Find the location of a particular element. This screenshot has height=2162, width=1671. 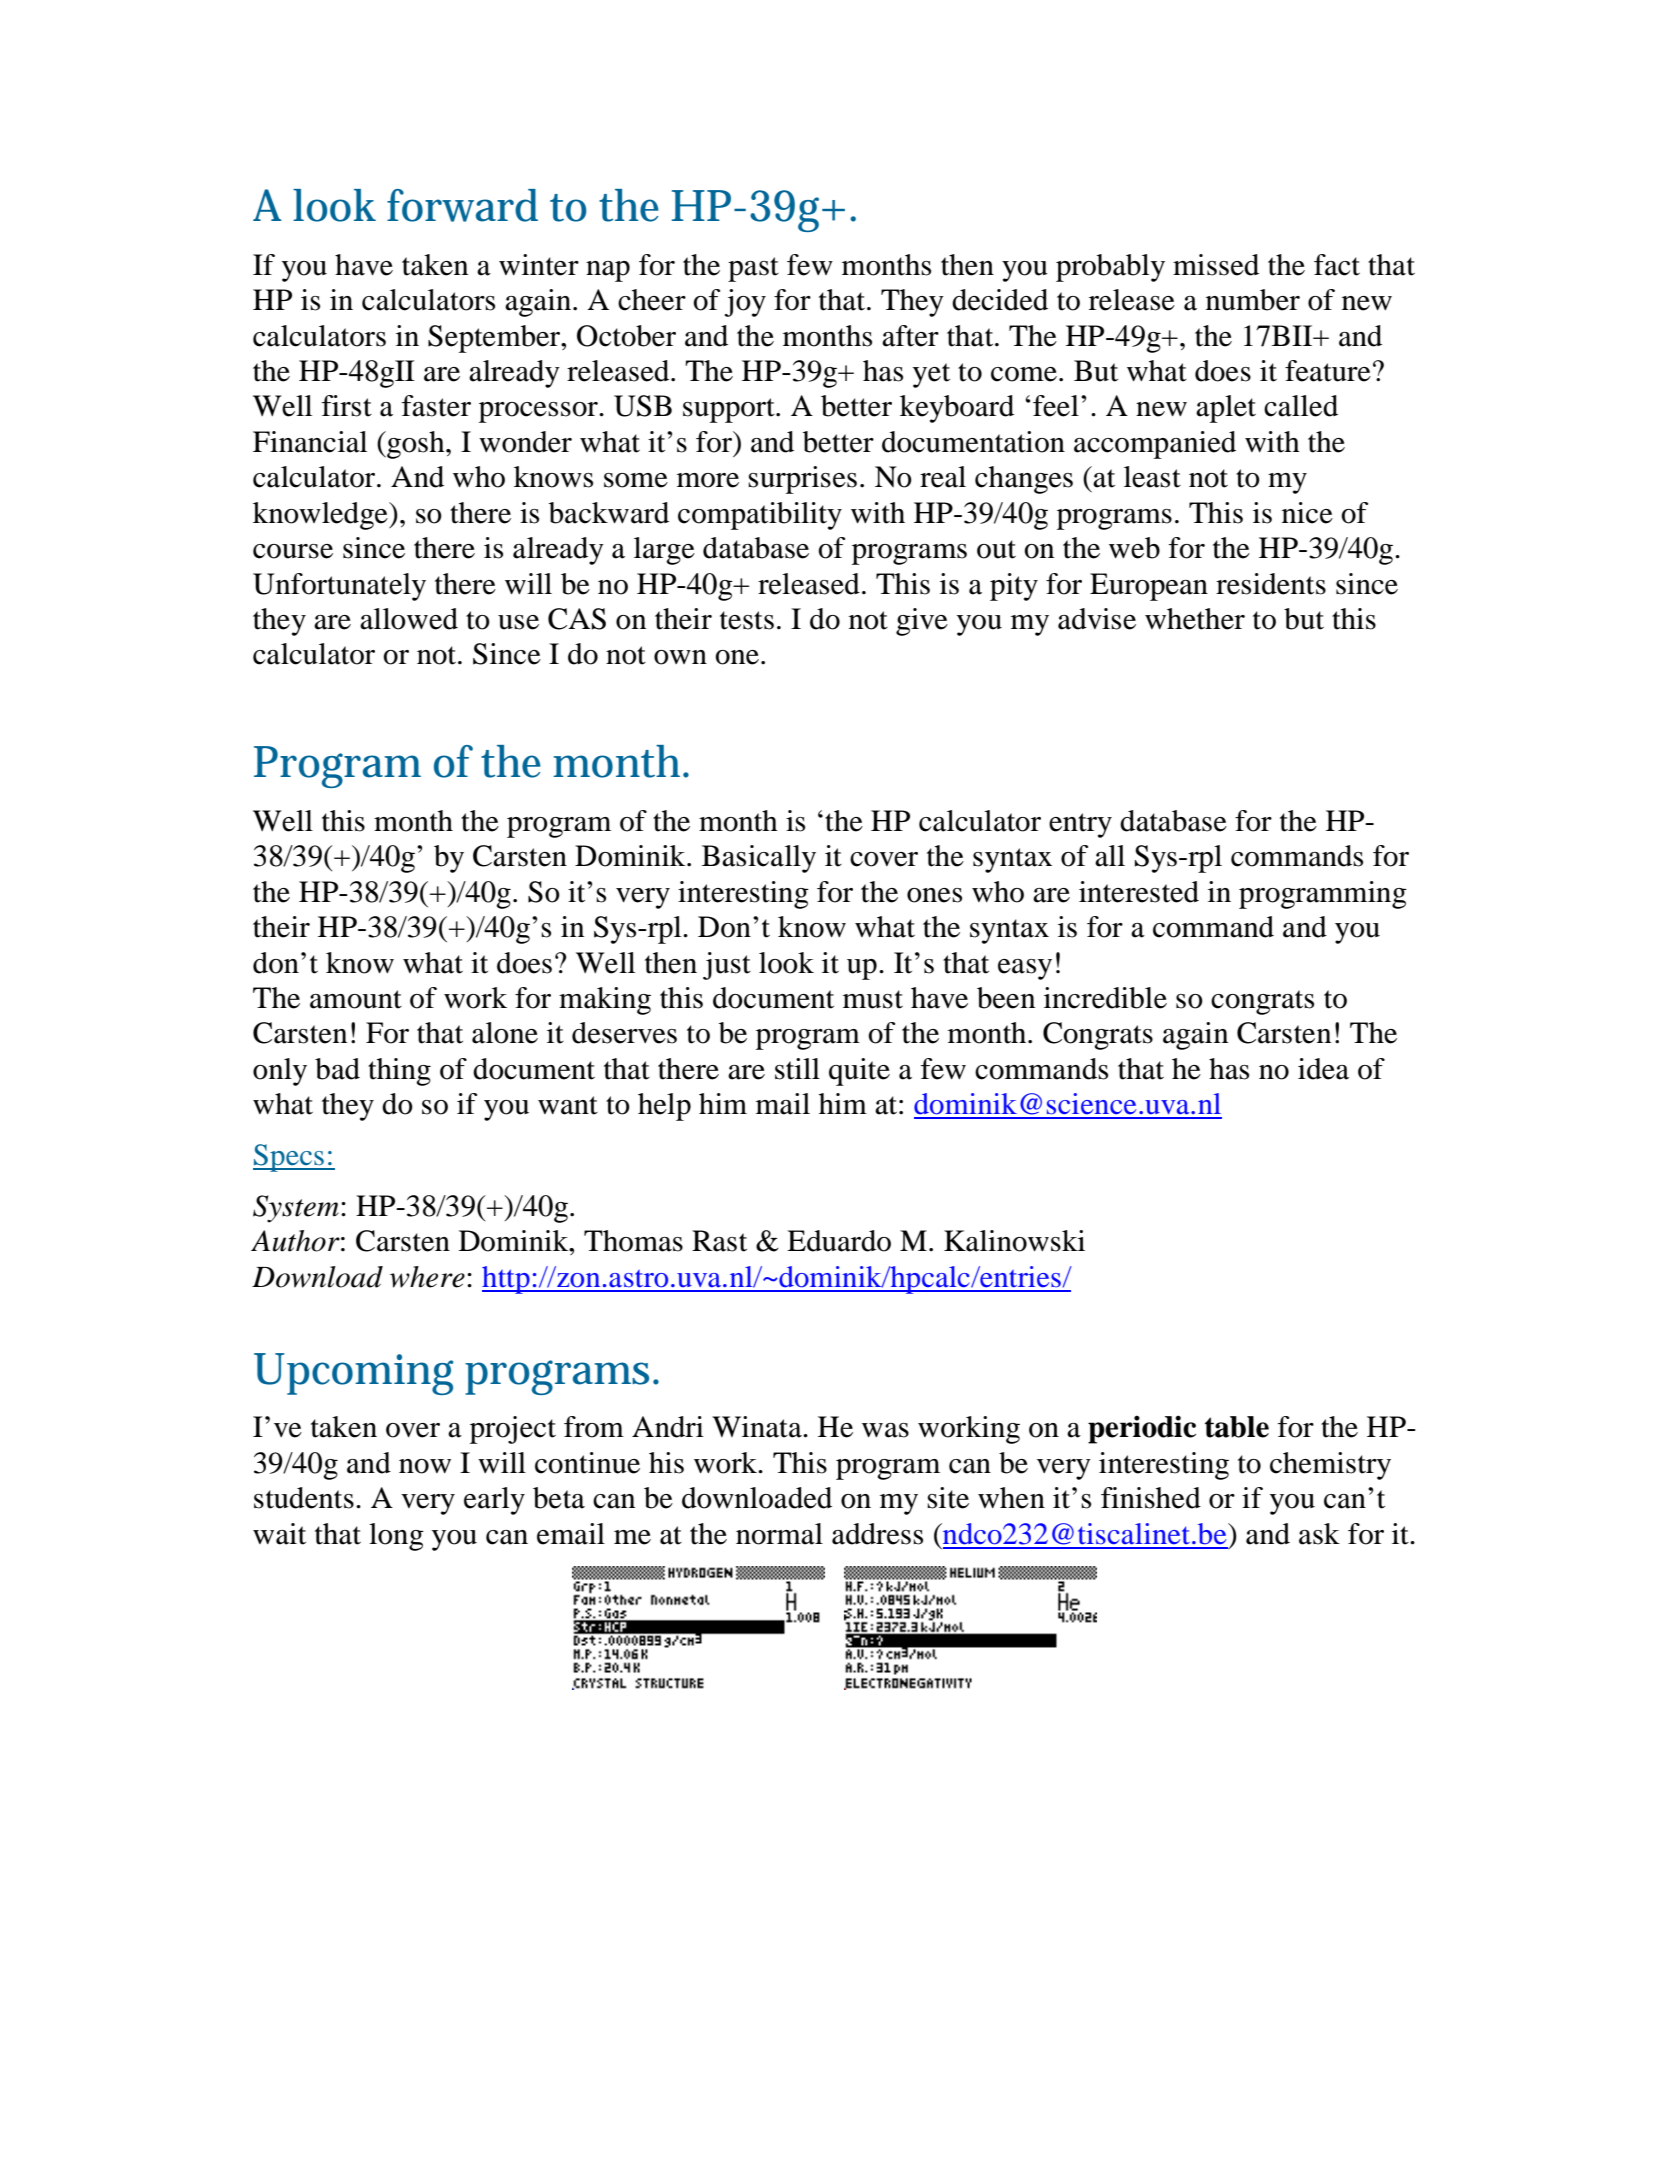

past is located at coordinates (753, 269).
